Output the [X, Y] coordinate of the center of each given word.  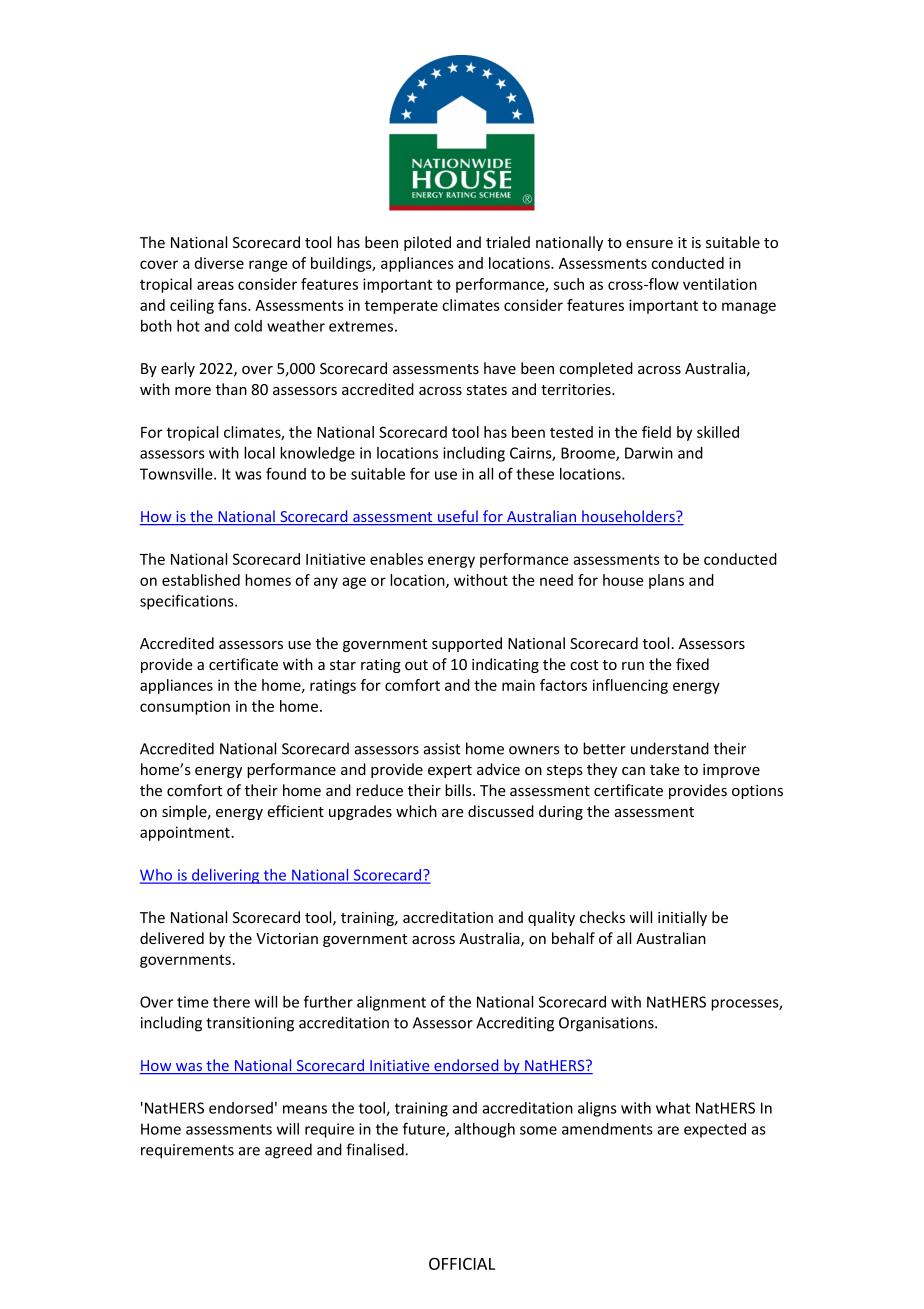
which [416, 811]
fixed [692, 664]
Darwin [649, 453]
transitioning [250, 1024]
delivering [226, 876]
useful [458, 517]
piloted [427, 243]
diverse [219, 263]
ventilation [720, 284]
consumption [185, 707]
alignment [391, 1003]
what [673, 1108]
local [259, 453]
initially [682, 918]
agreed [288, 1151]
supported [467, 644]
